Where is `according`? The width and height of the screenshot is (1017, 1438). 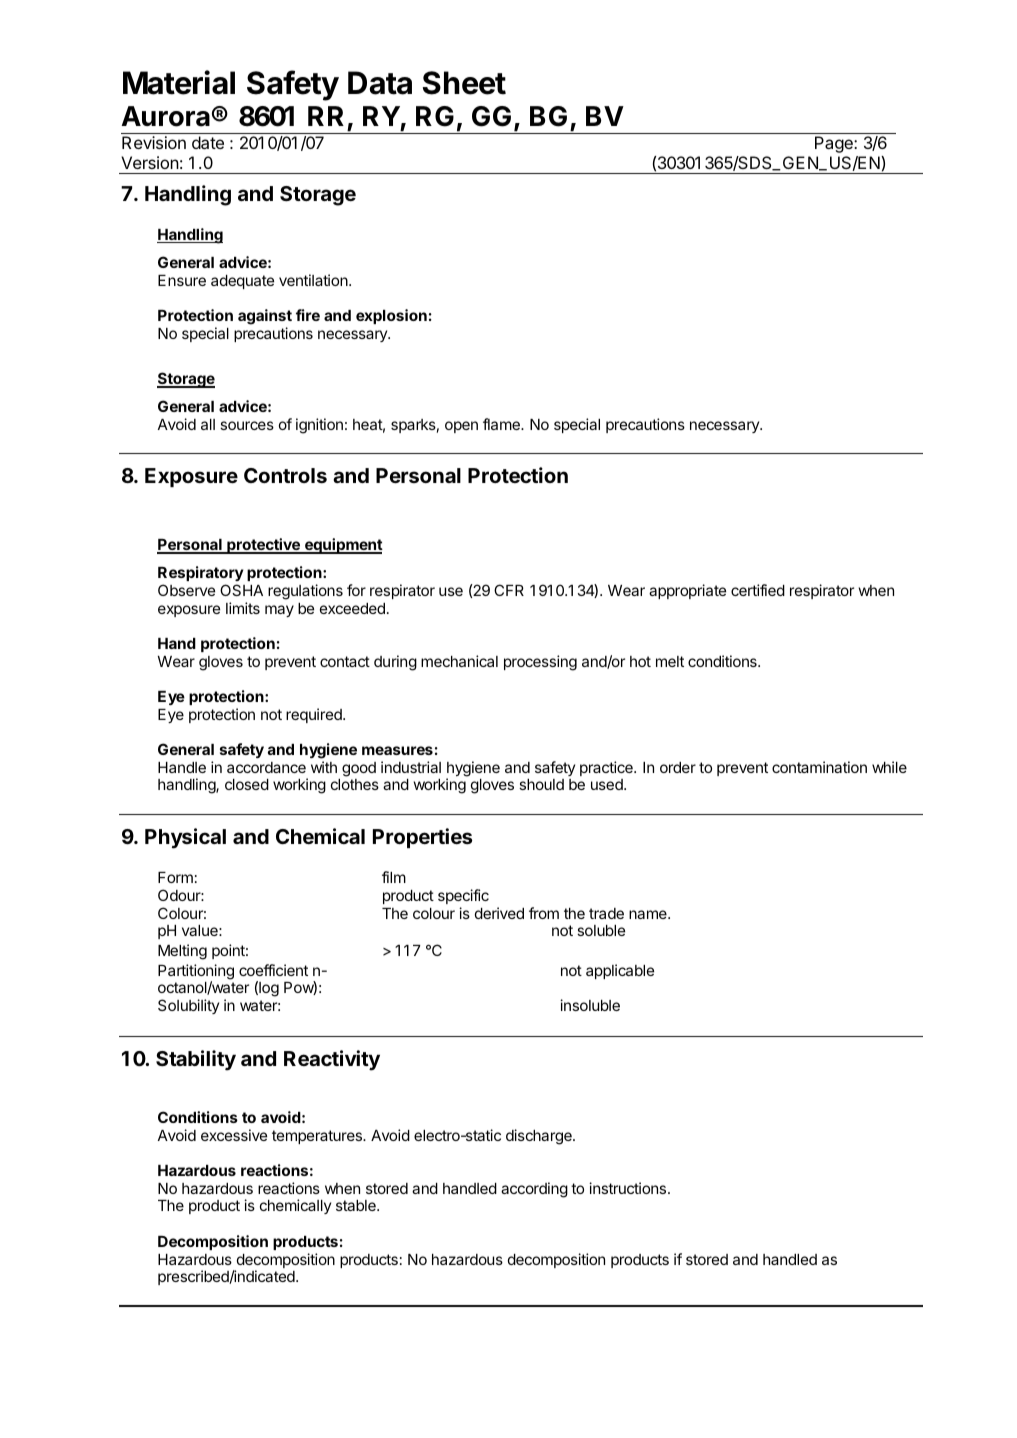 according is located at coordinates (534, 1190).
